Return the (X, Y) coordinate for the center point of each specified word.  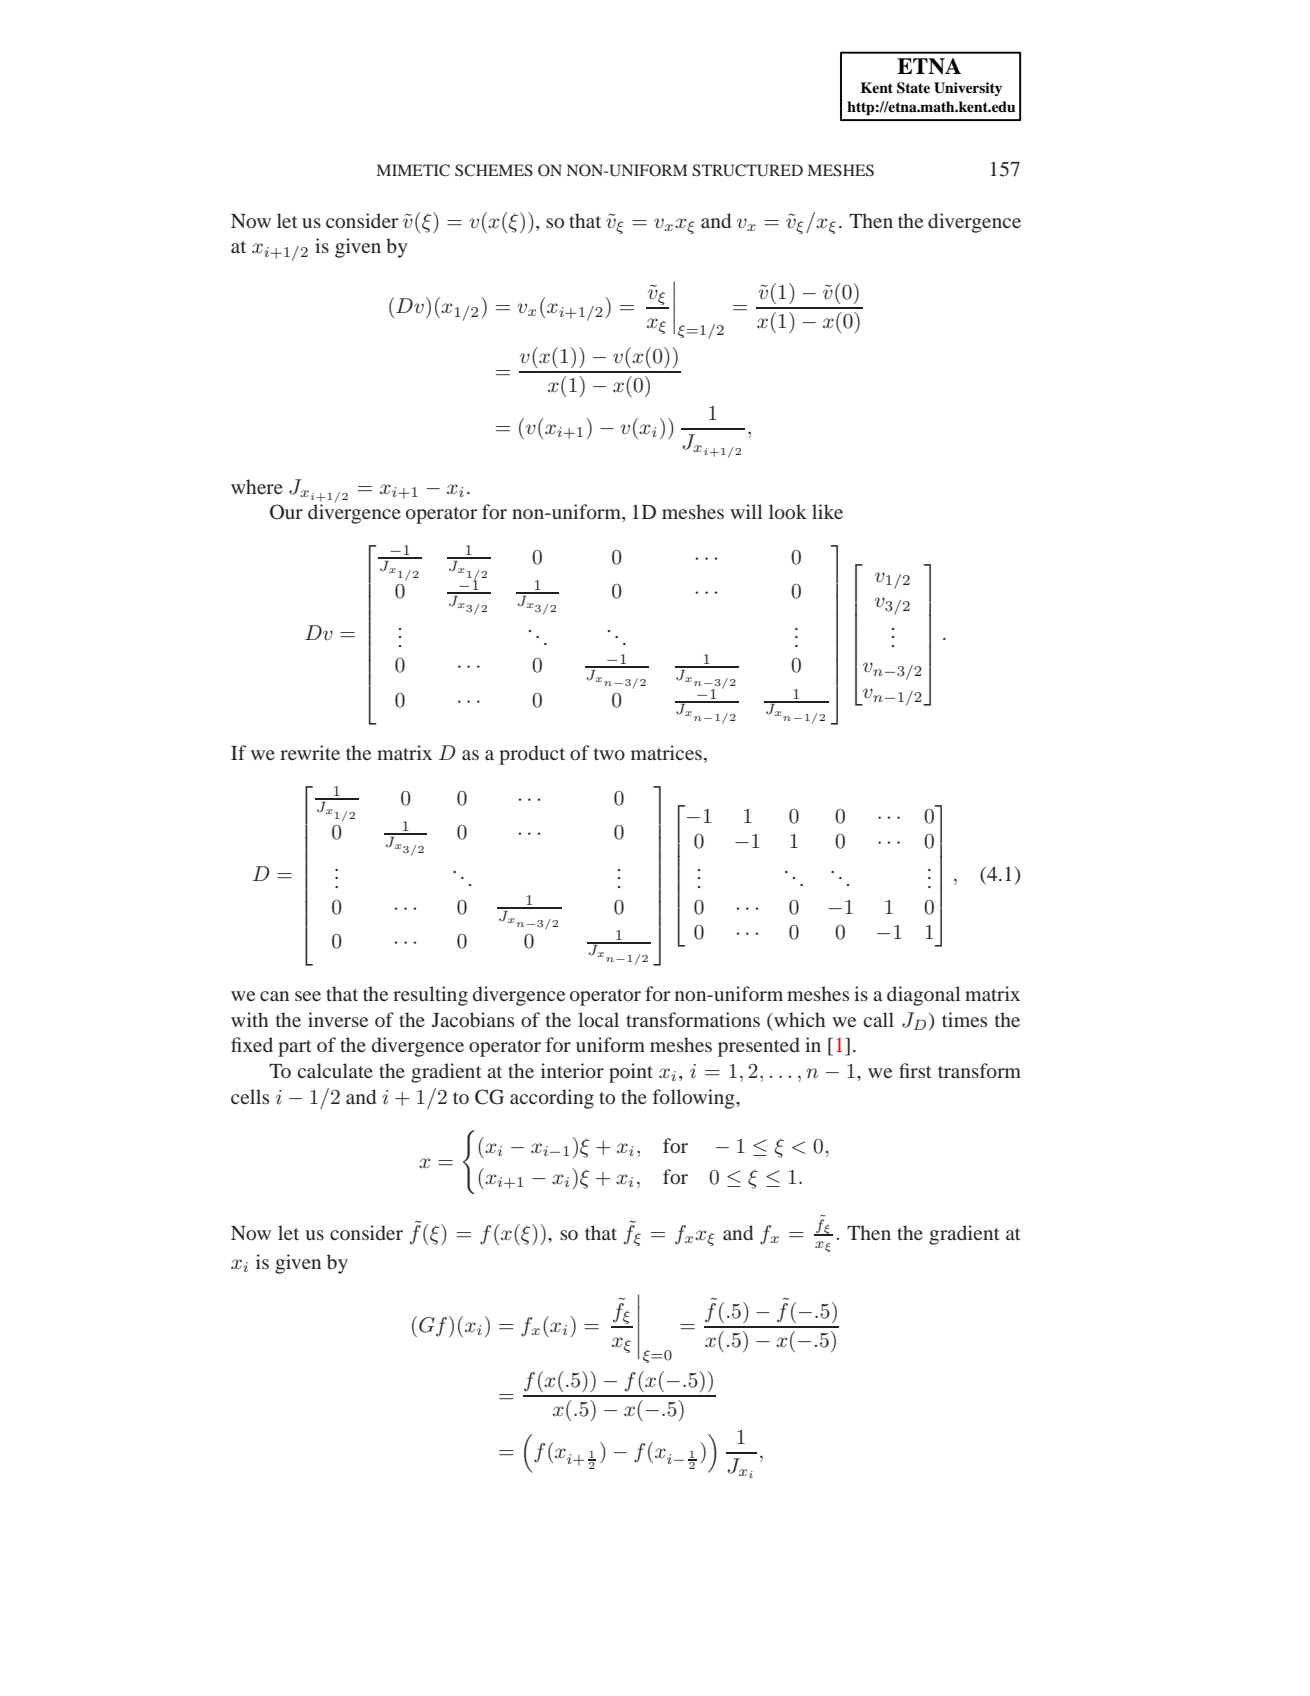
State (913, 88)
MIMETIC (413, 170)
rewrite (310, 752)
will (746, 511)
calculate (335, 1070)
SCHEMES (494, 170)
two (609, 754)
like (827, 511)
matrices (666, 752)
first (915, 1070)
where (257, 486)
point (631, 1073)
